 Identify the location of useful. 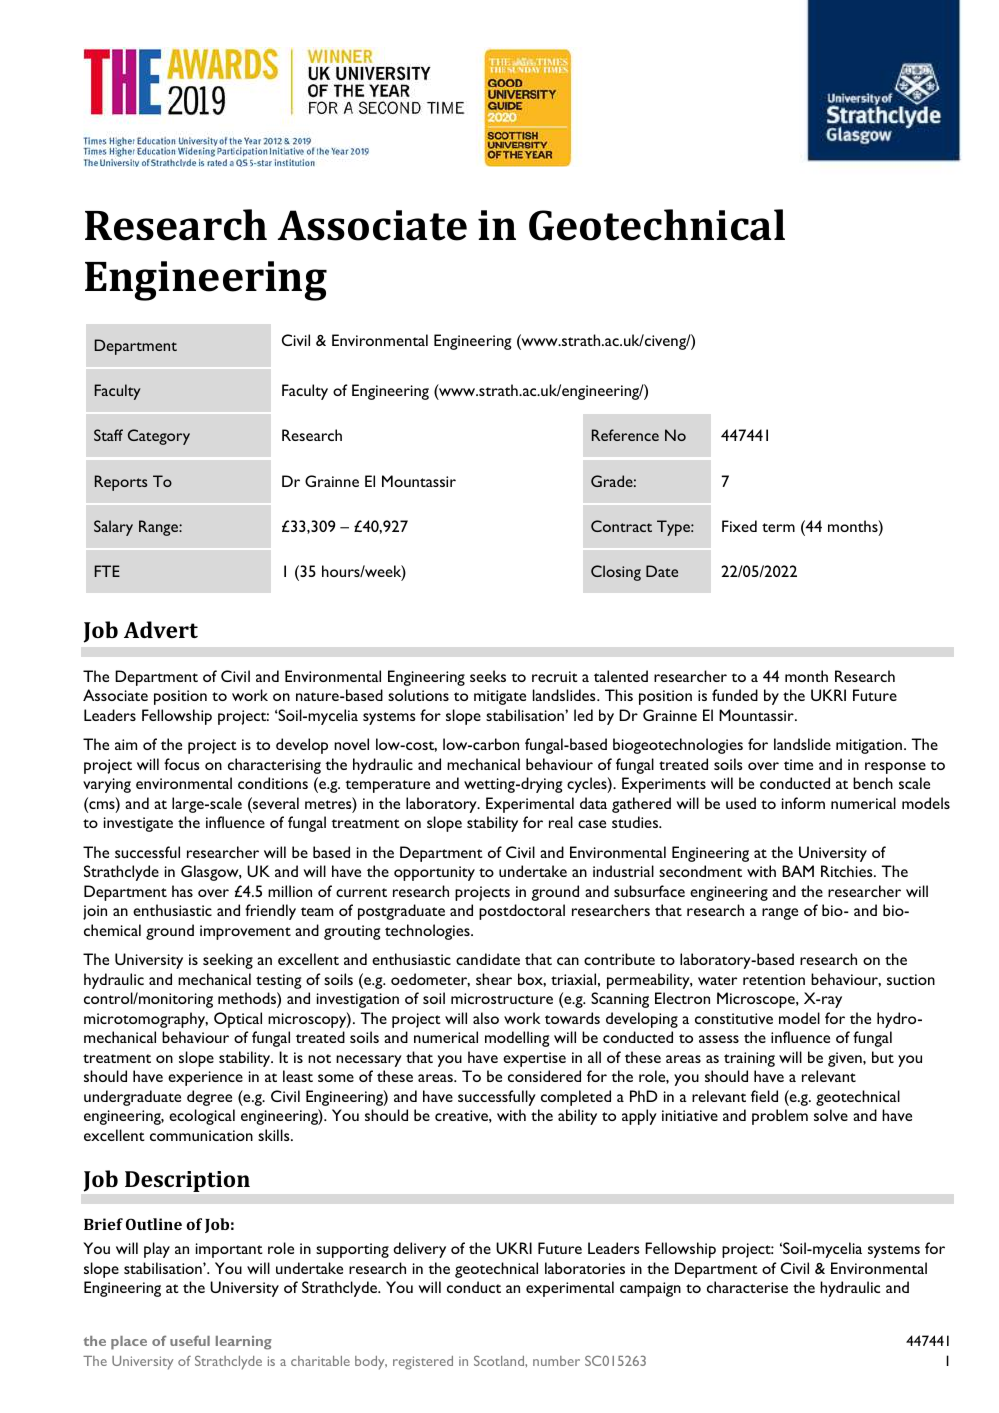
(190, 1340).
